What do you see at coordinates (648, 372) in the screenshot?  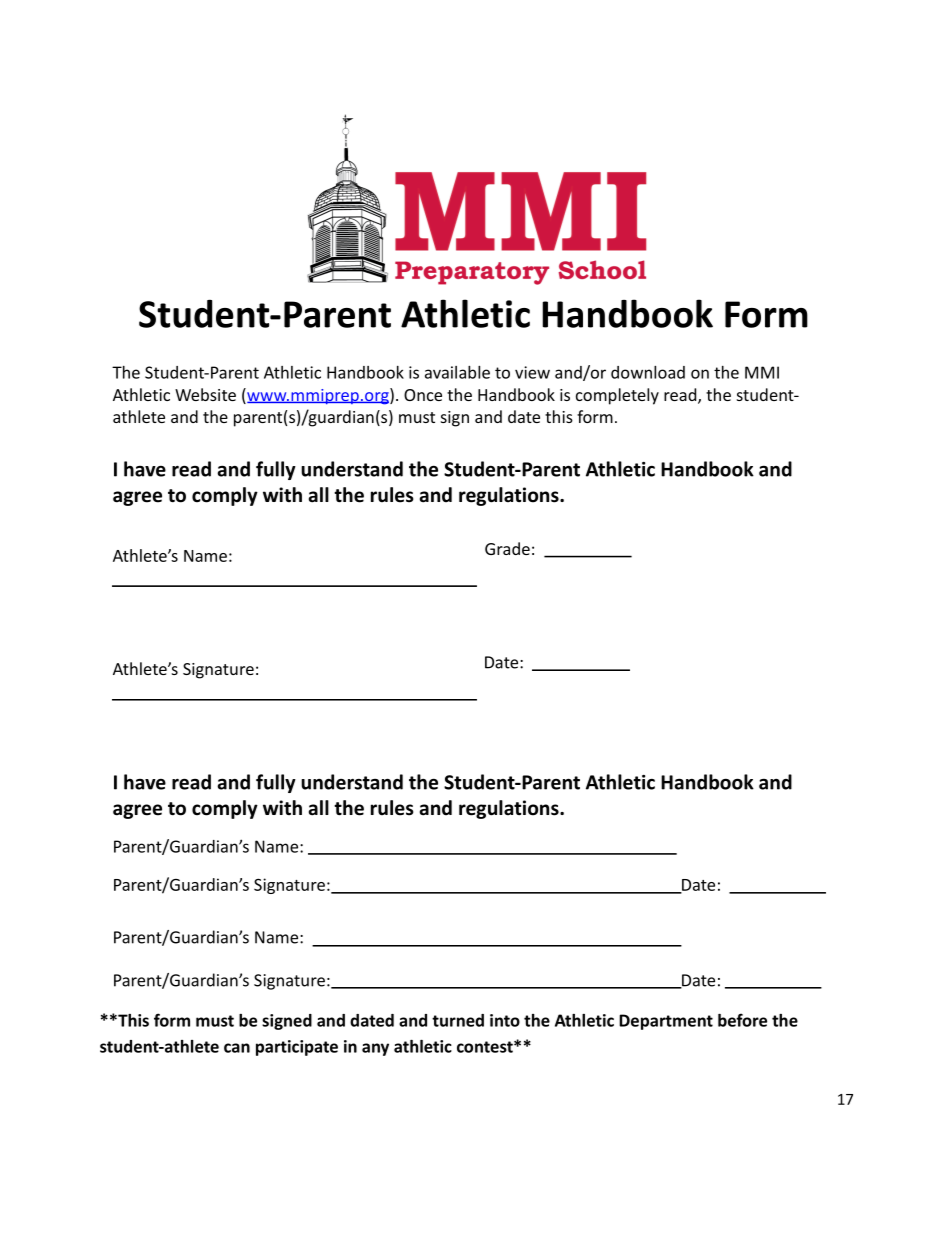 I see `download` at bounding box center [648, 372].
